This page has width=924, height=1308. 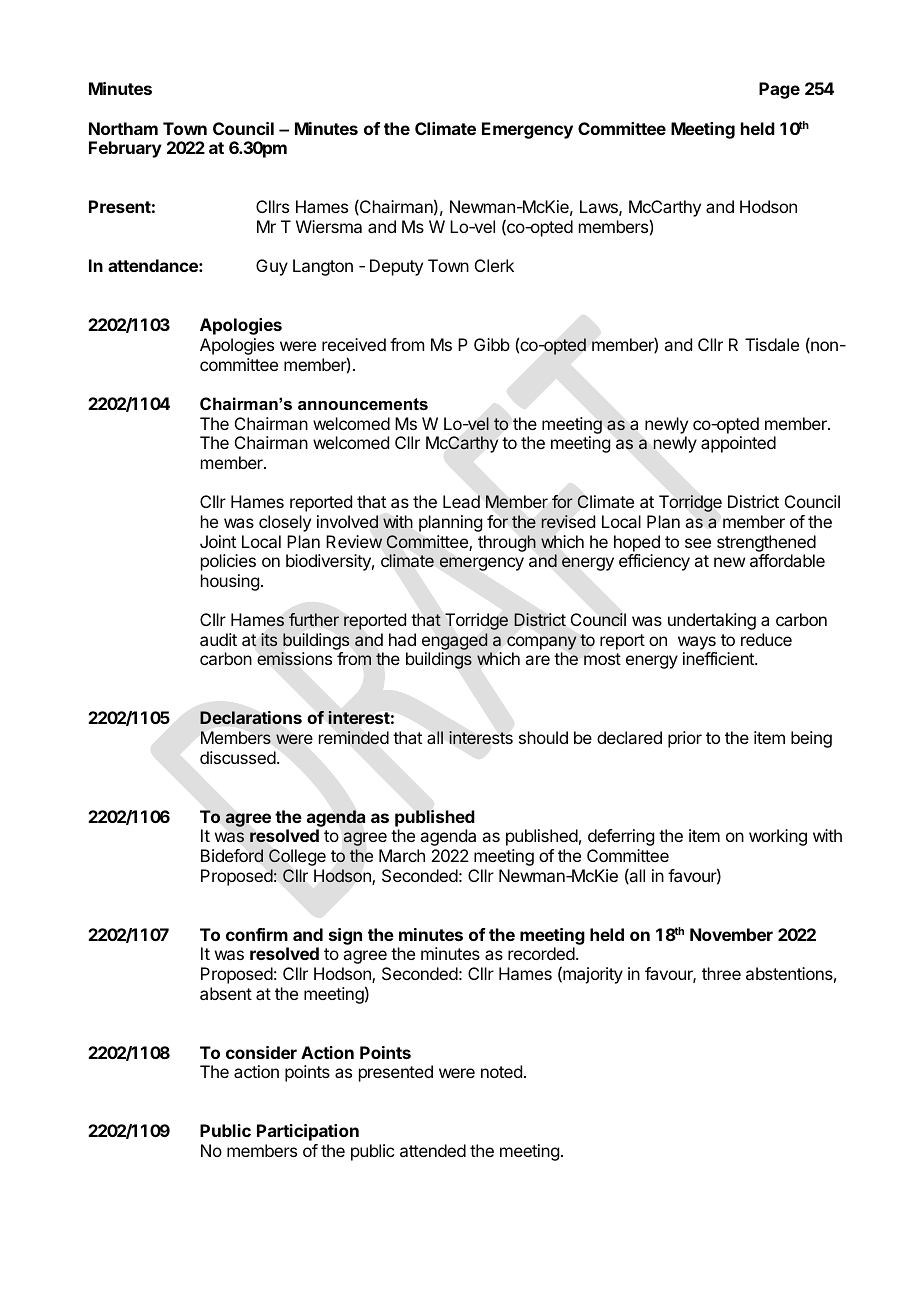 I want to click on appointed, so click(x=738, y=444).
